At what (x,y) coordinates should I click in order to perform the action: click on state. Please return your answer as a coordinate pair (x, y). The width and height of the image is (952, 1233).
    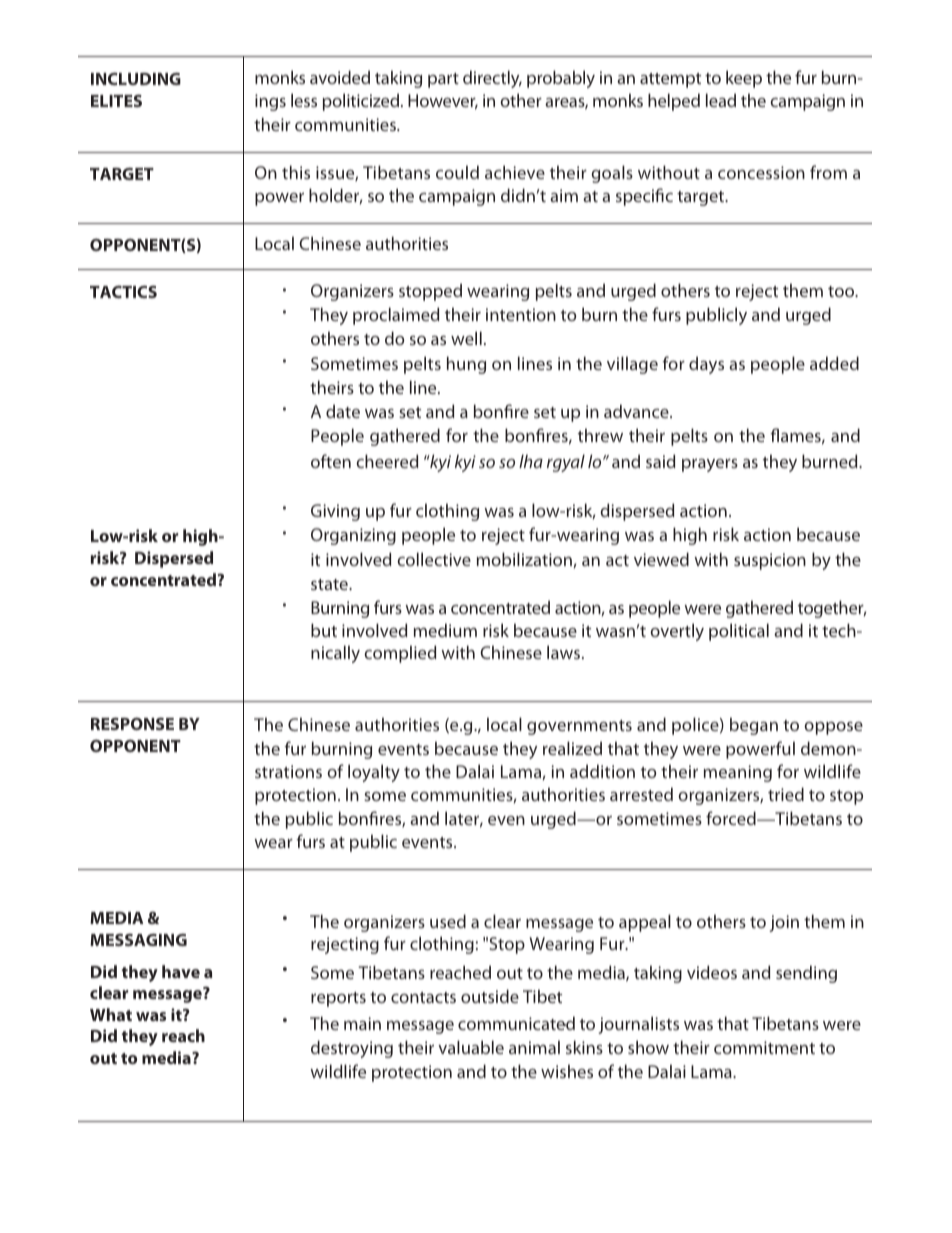
    Looking at the image, I should click on (330, 584).
